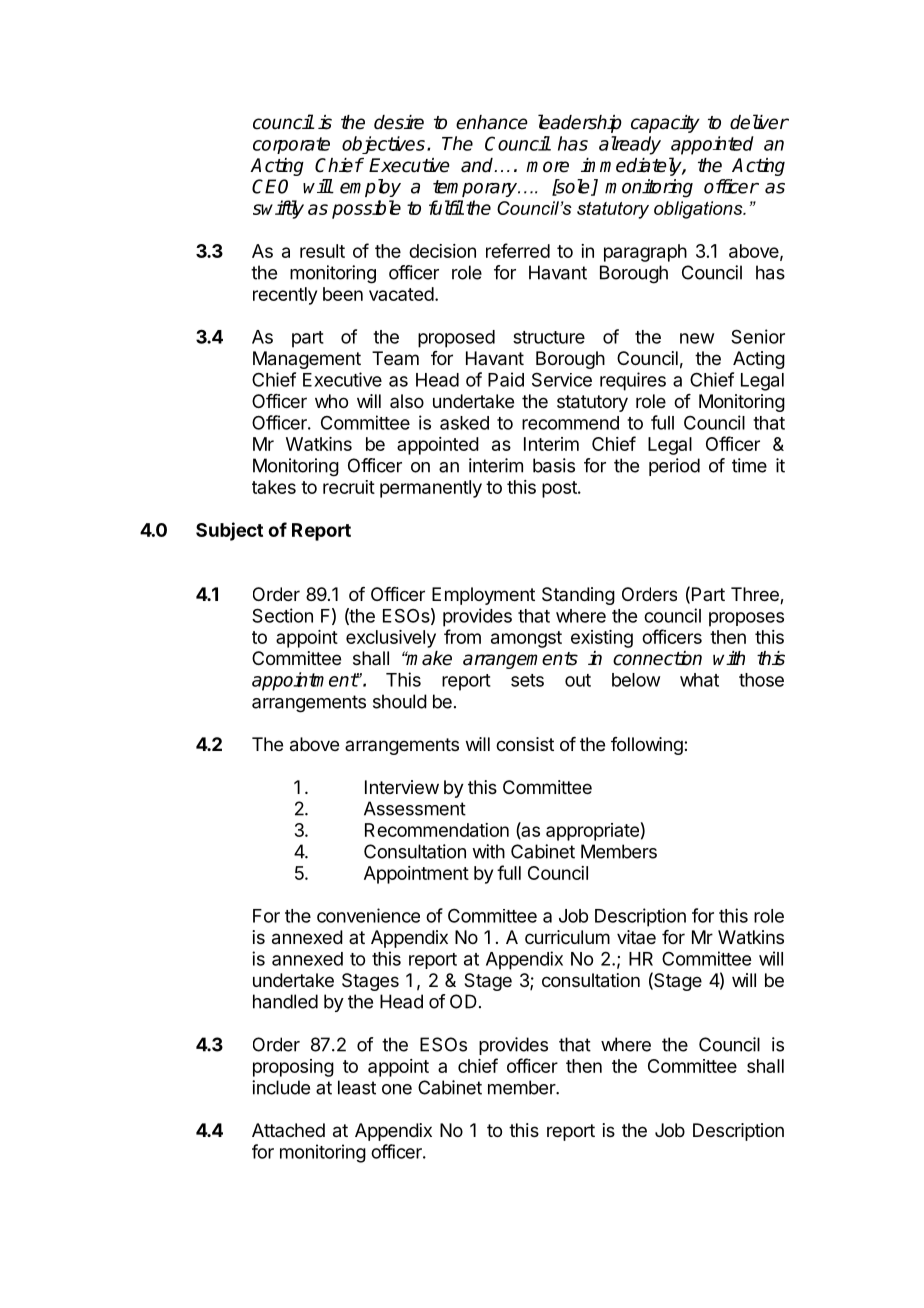  Describe the element at coordinates (307, 360) in the image. I see `Management` at that location.
